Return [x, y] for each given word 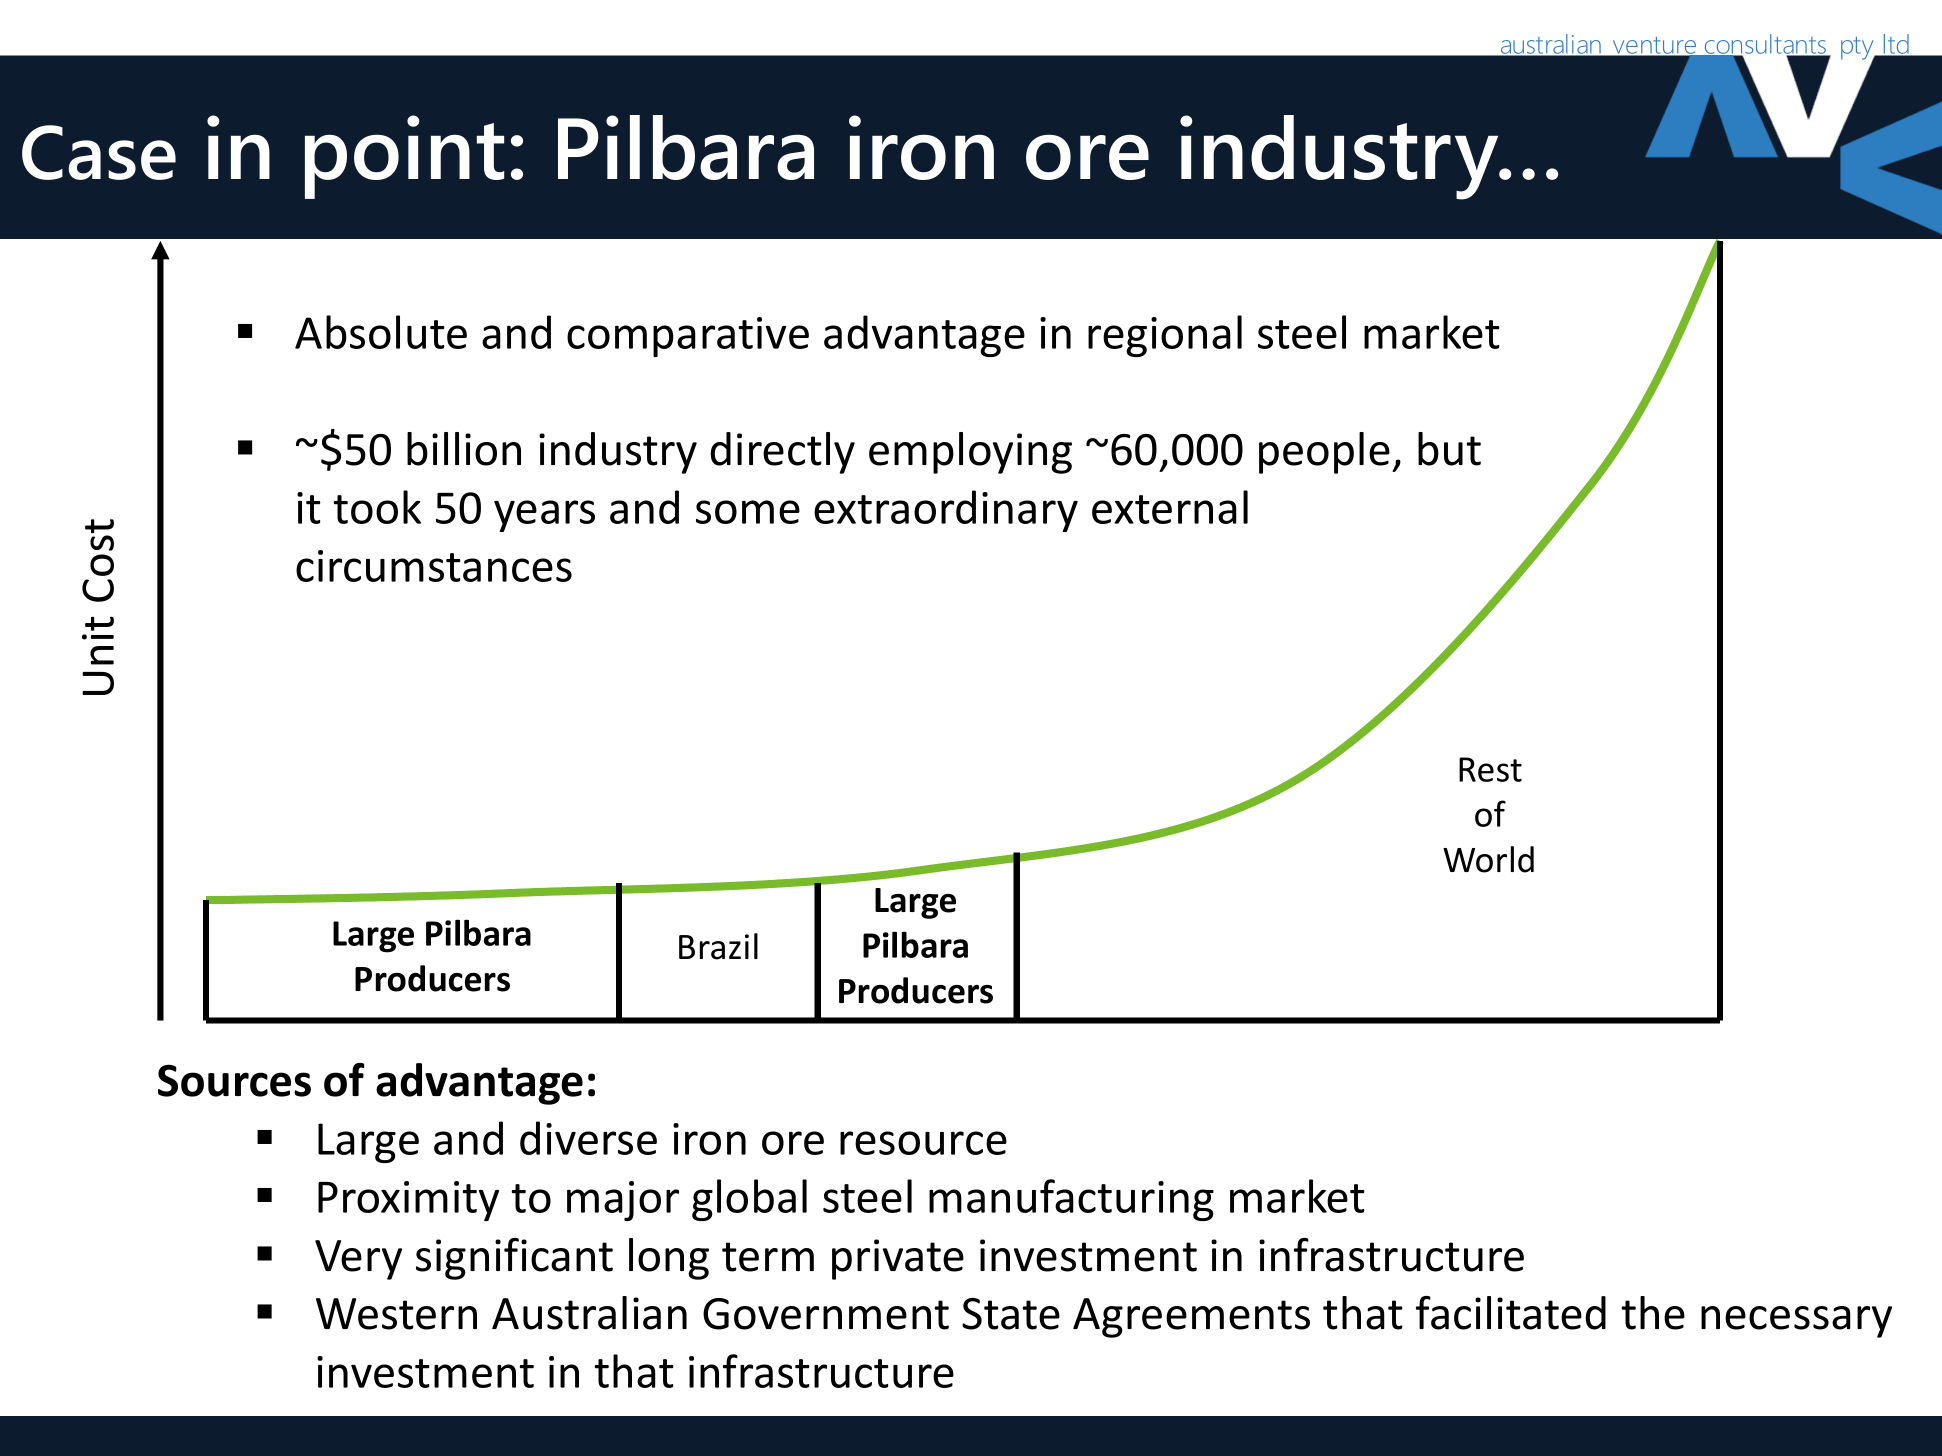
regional [1165, 336]
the [1653, 1313]
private [898, 1259]
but [1449, 449]
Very [358, 1260]
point [404, 157]
